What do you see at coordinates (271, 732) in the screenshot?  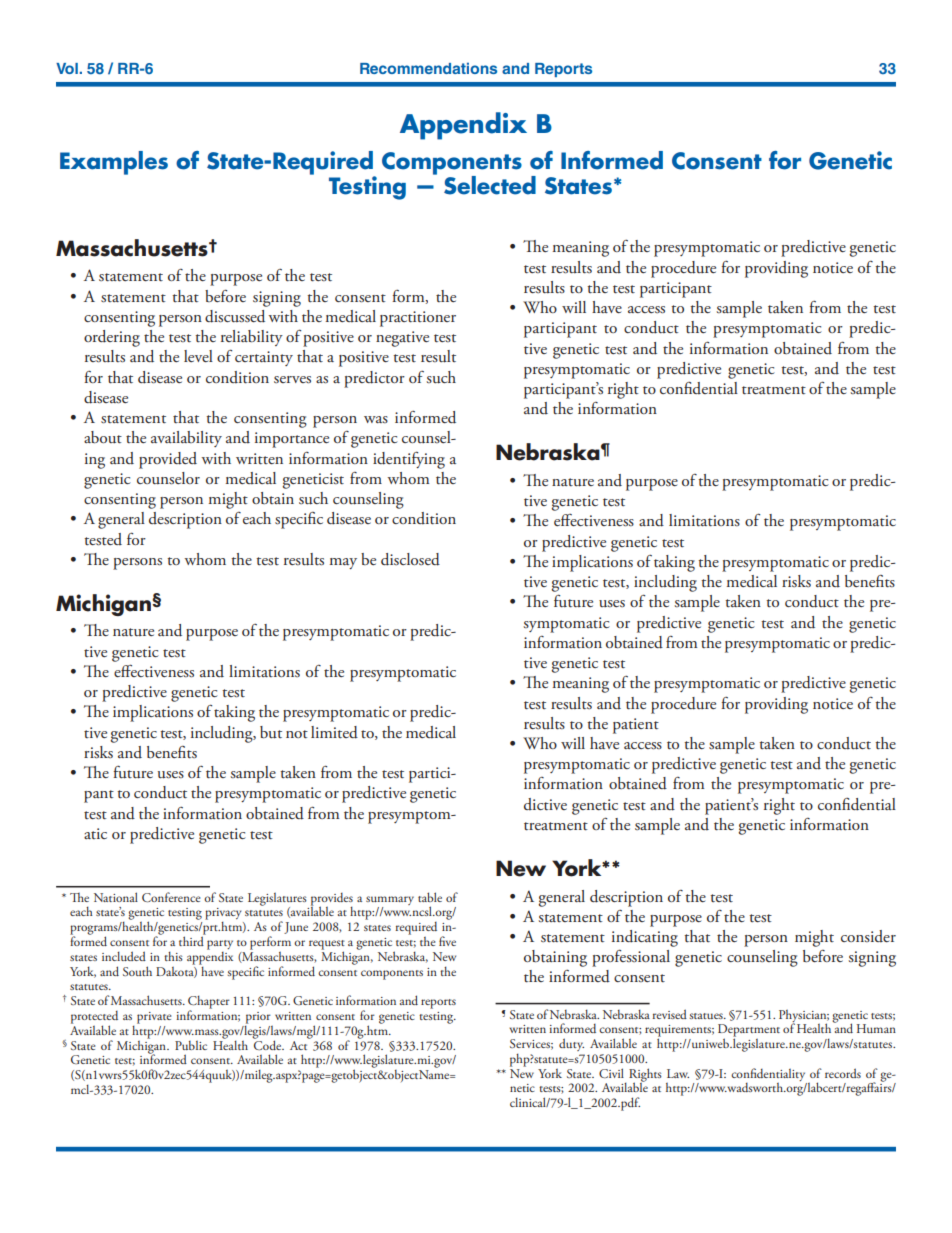 I see `but` at bounding box center [271, 732].
